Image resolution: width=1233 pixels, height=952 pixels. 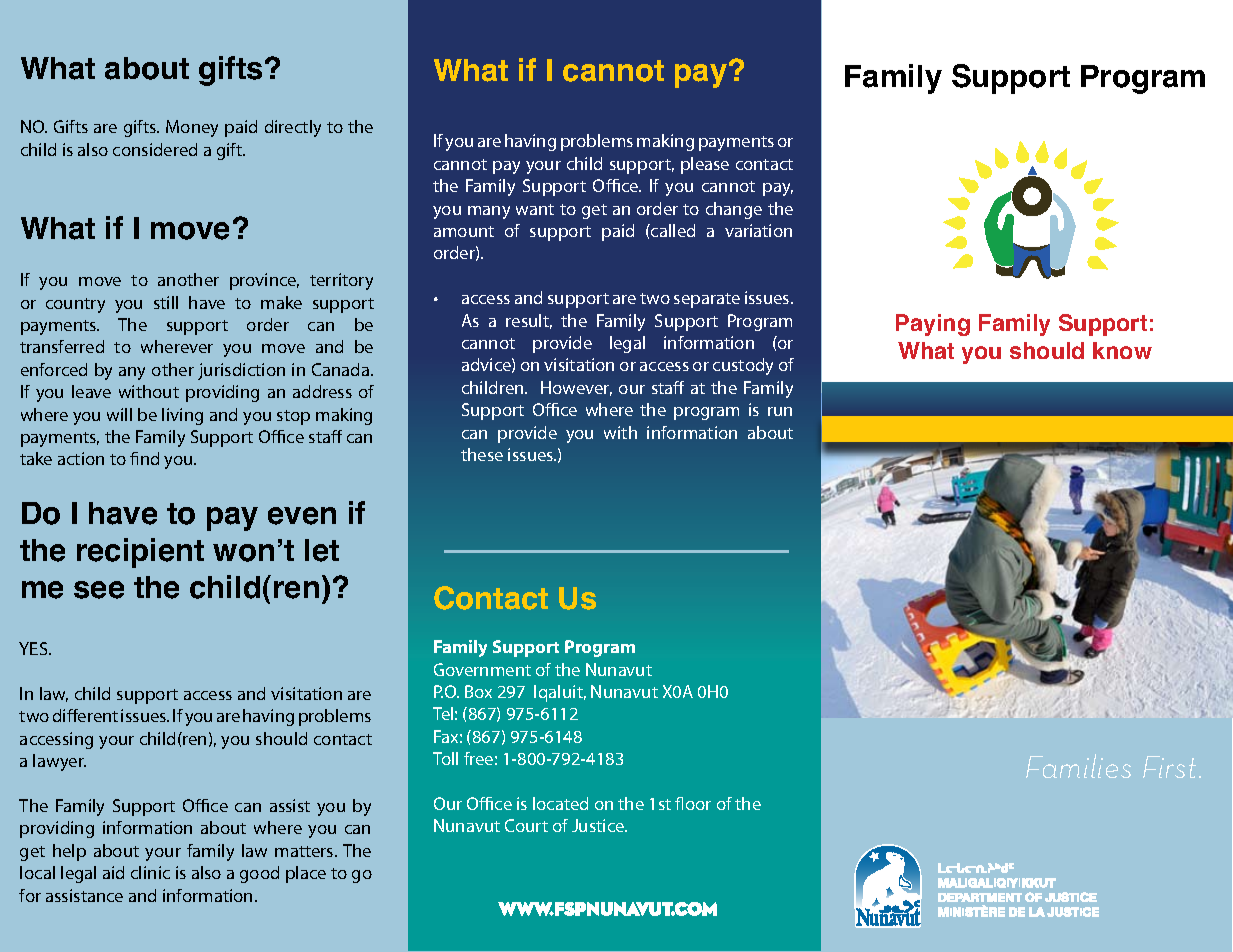 I want to click on different, so click(x=85, y=715).
